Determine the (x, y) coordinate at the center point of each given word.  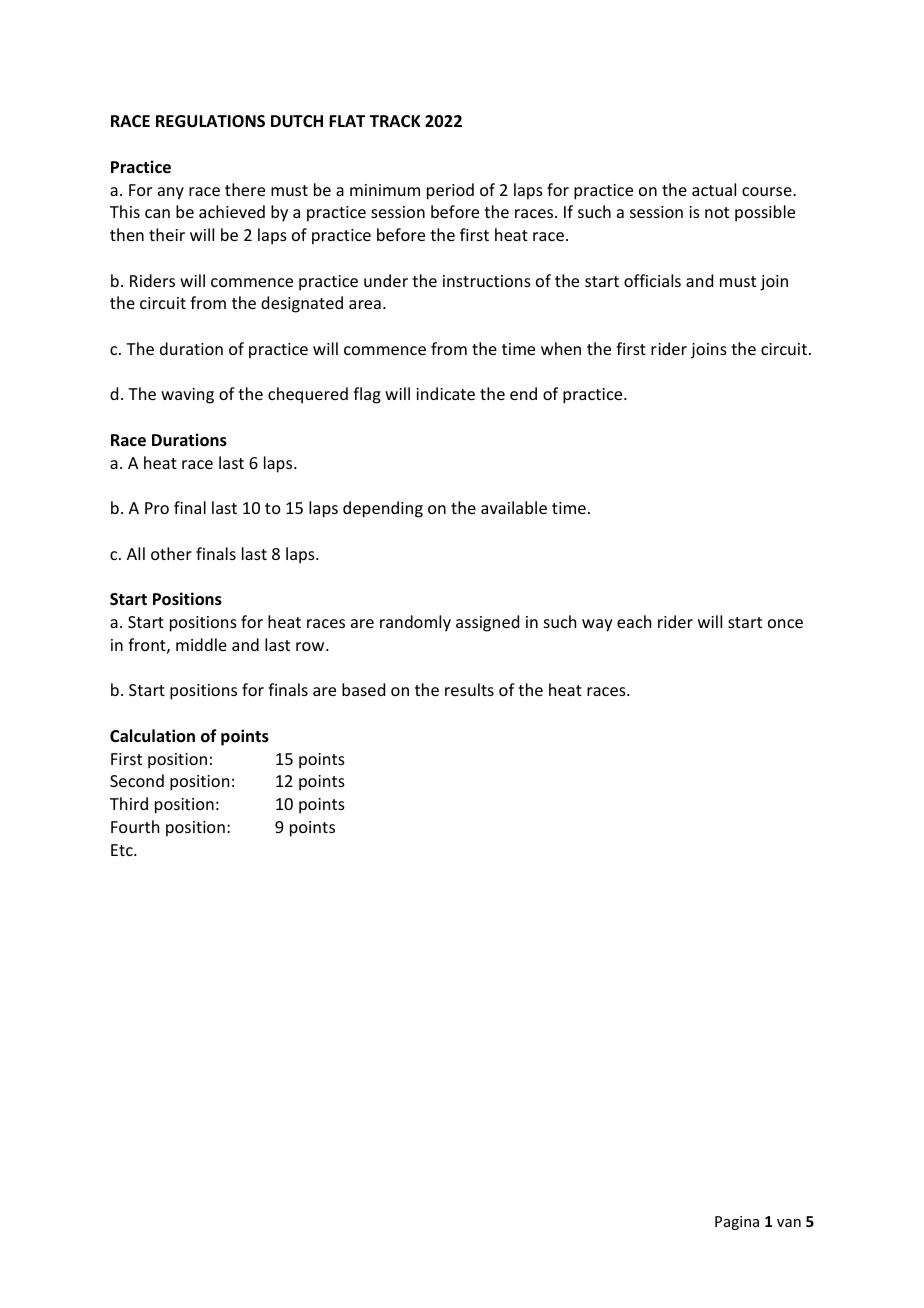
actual (714, 189)
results (469, 689)
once (785, 623)
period (450, 191)
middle (201, 644)
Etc (123, 850)
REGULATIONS (210, 121)
